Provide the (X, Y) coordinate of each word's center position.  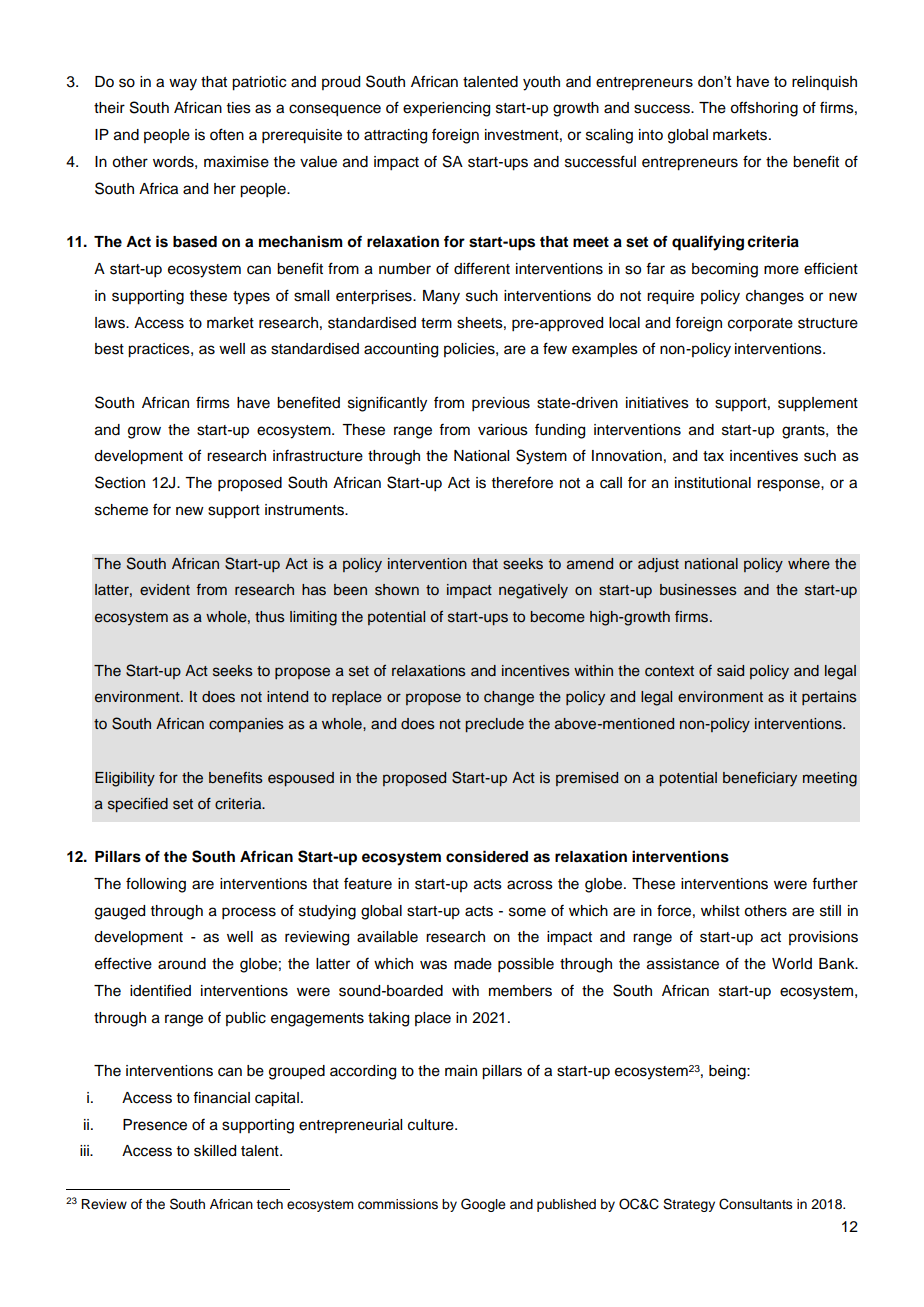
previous (501, 404)
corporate (760, 325)
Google (483, 1205)
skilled (215, 1151)
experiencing (446, 109)
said (730, 671)
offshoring (764, 109)
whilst (720, 911)
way (183, 84)
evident (165, 590)
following (156, 885)
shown (397, 590)
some (527, 912)
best (109, 349)
